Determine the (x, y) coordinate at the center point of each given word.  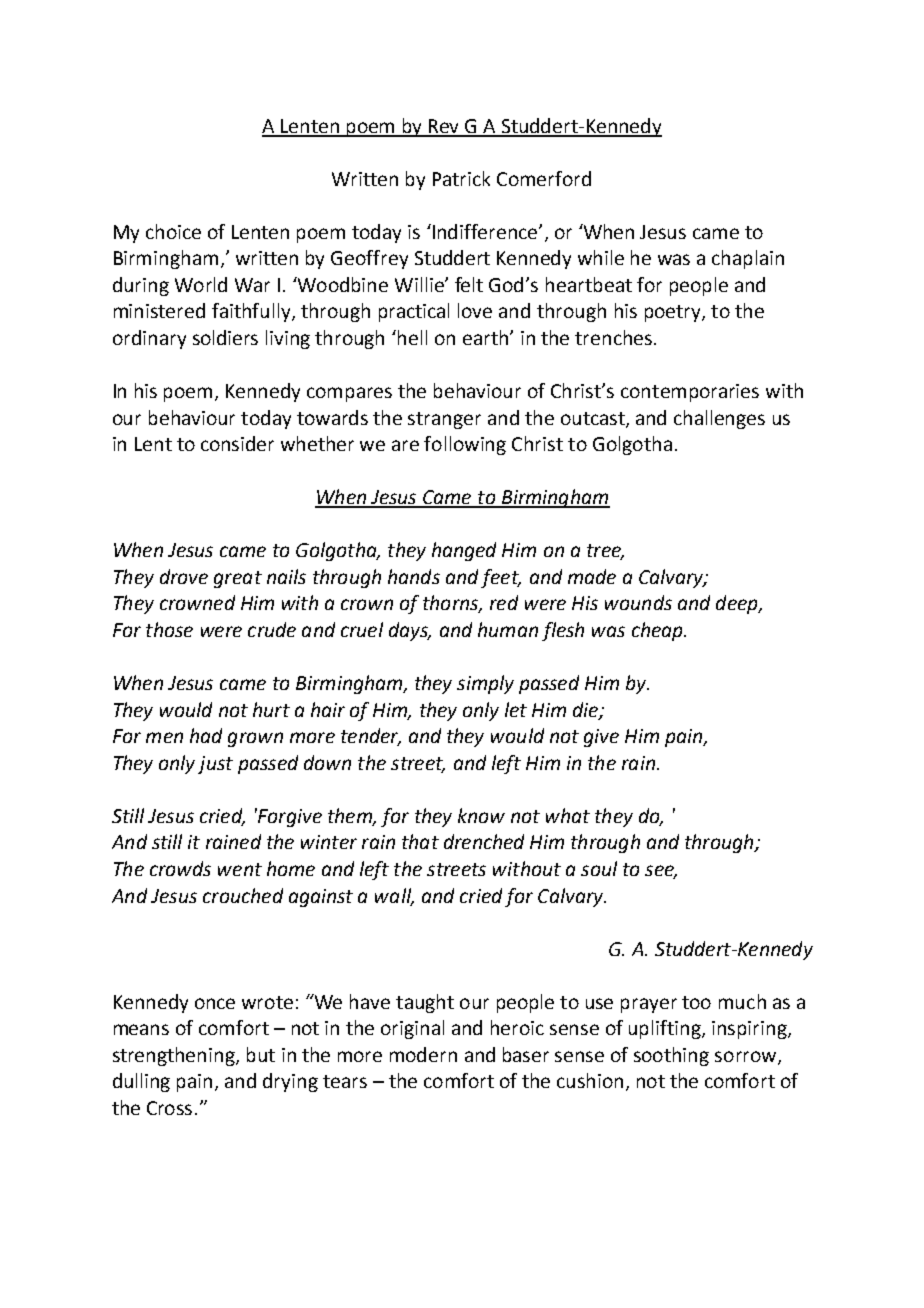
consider (237, 443)
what (568, 815)
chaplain (748, 259)
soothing (671, 1056)
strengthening (175, 1056)
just (215, 765)
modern (423, 1054)
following (465, 445)
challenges (719, 419)
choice (173, 231)
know (481, 815)
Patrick (461, 178)
